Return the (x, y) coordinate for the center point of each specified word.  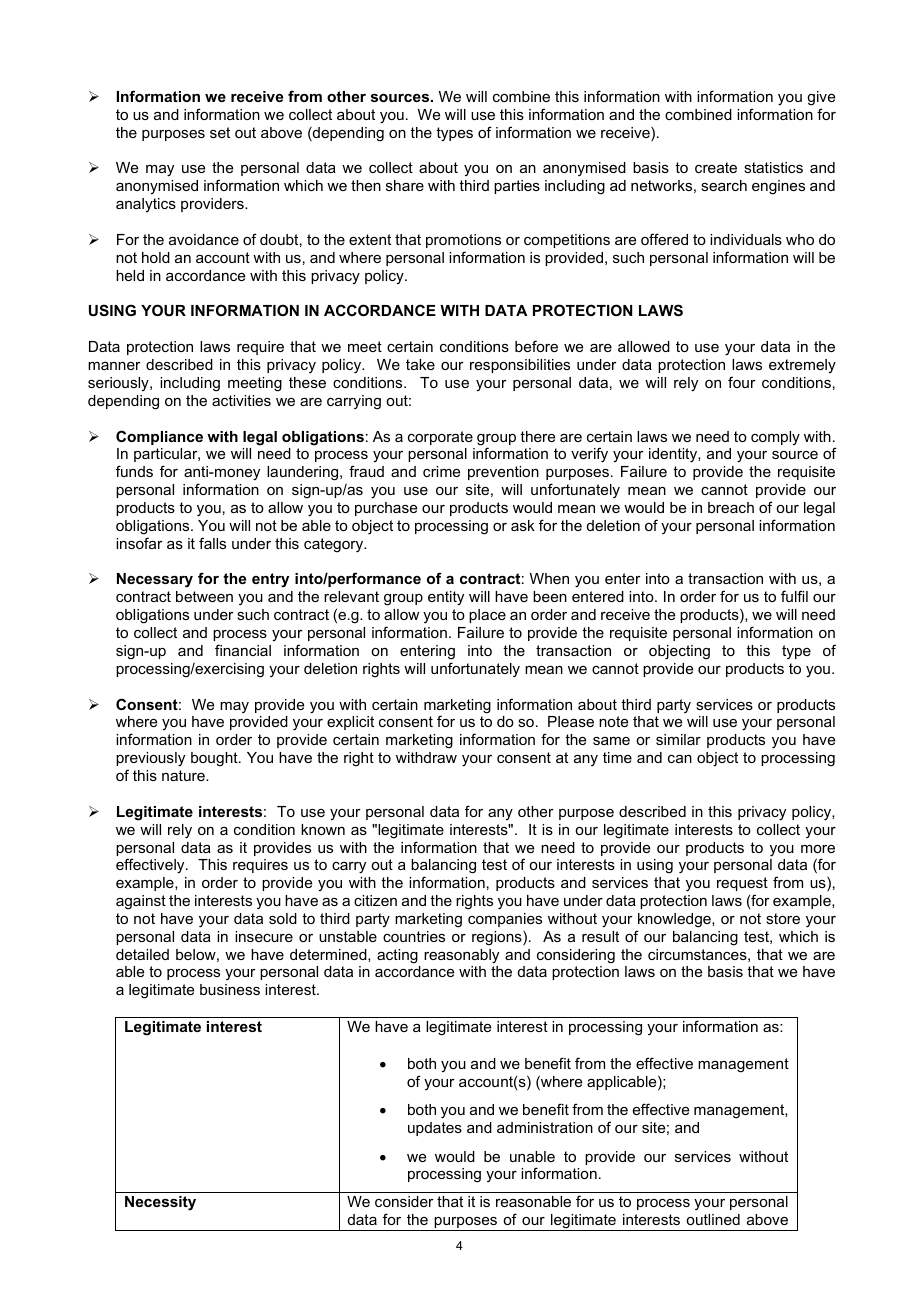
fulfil (794, 596)
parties (517, 187)
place (487, 616)
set (220, 132)
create (716, 167)
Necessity (160, 1203)
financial (243, 650)
